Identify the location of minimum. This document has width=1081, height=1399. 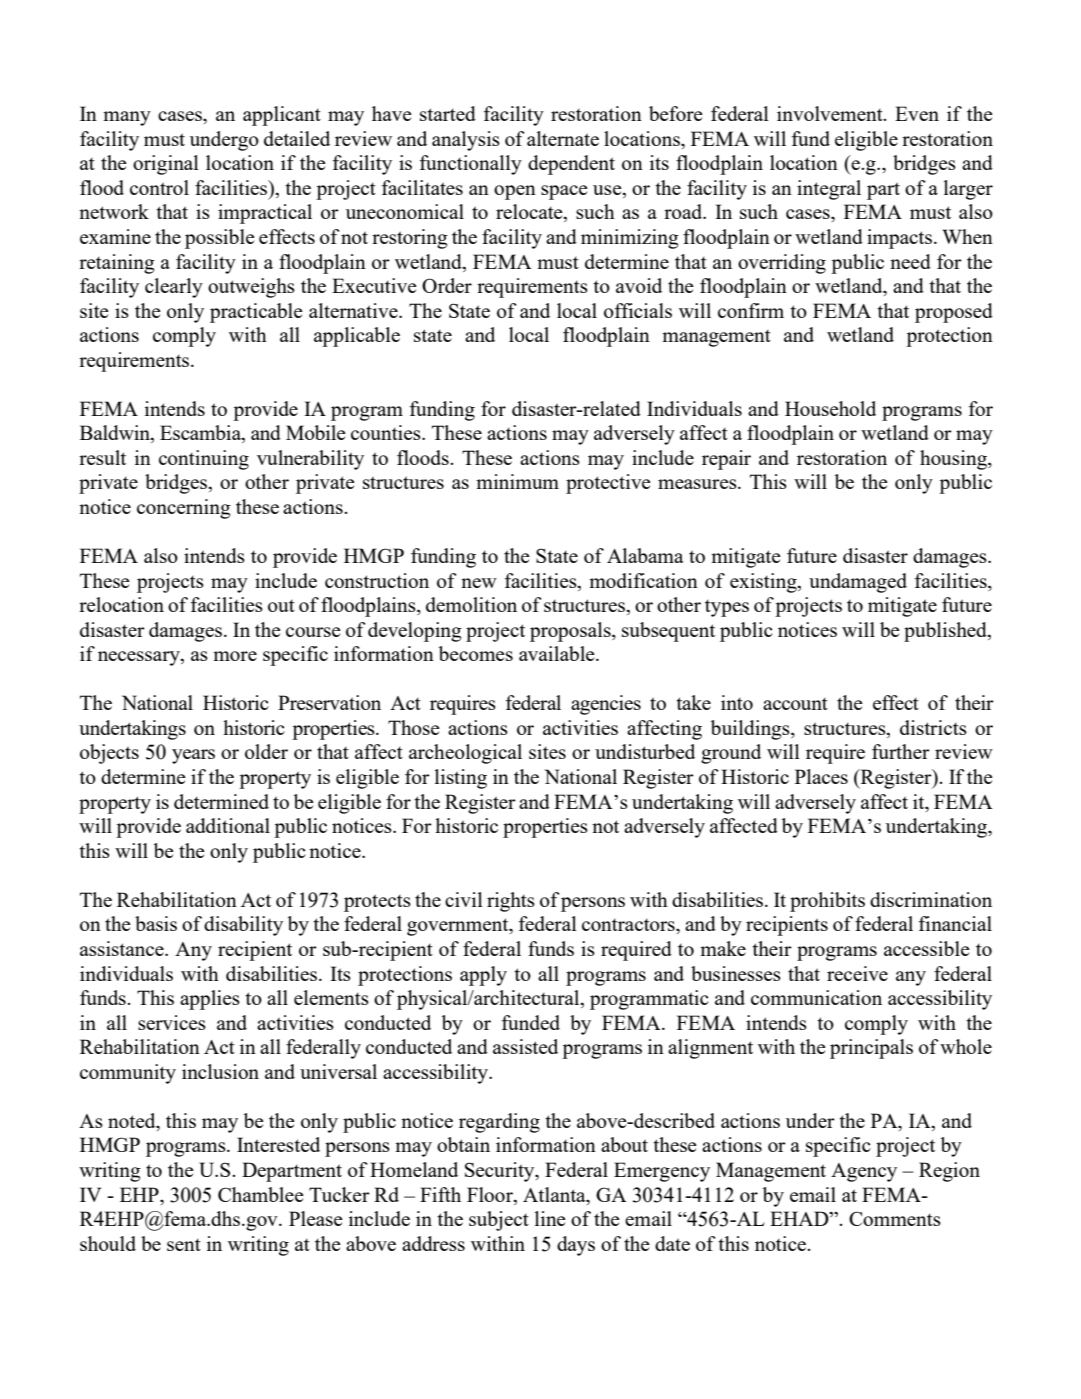
(517, 481).
